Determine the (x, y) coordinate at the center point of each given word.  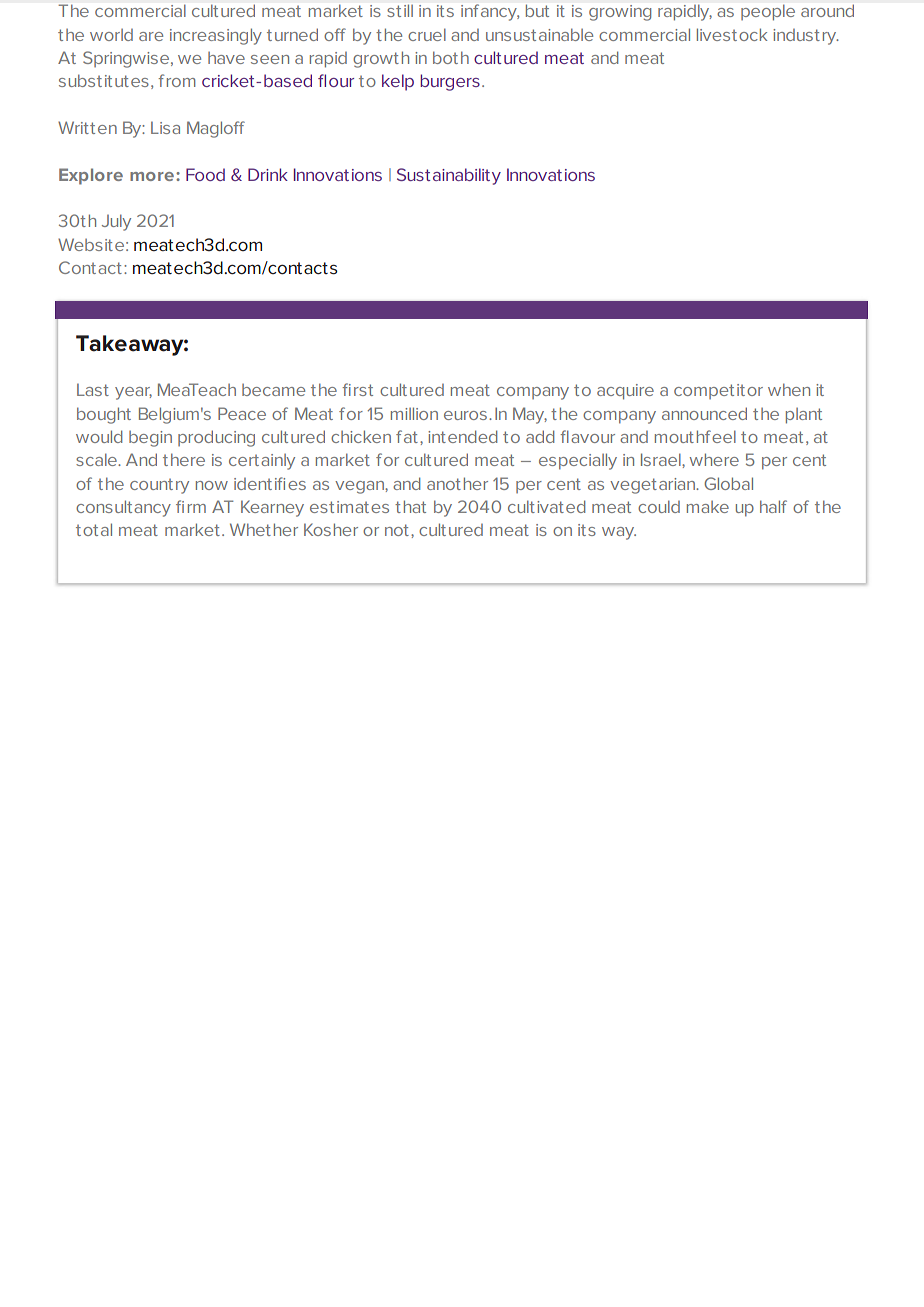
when (789, 389)
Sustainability (449, 176)
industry (806, 37)
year (133, 393)
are (151, 36)
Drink (268, 174)
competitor (718, 391)
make (708, 507)
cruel (427, 34)
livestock (732, 34)
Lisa (165, 127)
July (116, 222)
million (414, 413)
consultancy (123, 508)
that (410, 506)
